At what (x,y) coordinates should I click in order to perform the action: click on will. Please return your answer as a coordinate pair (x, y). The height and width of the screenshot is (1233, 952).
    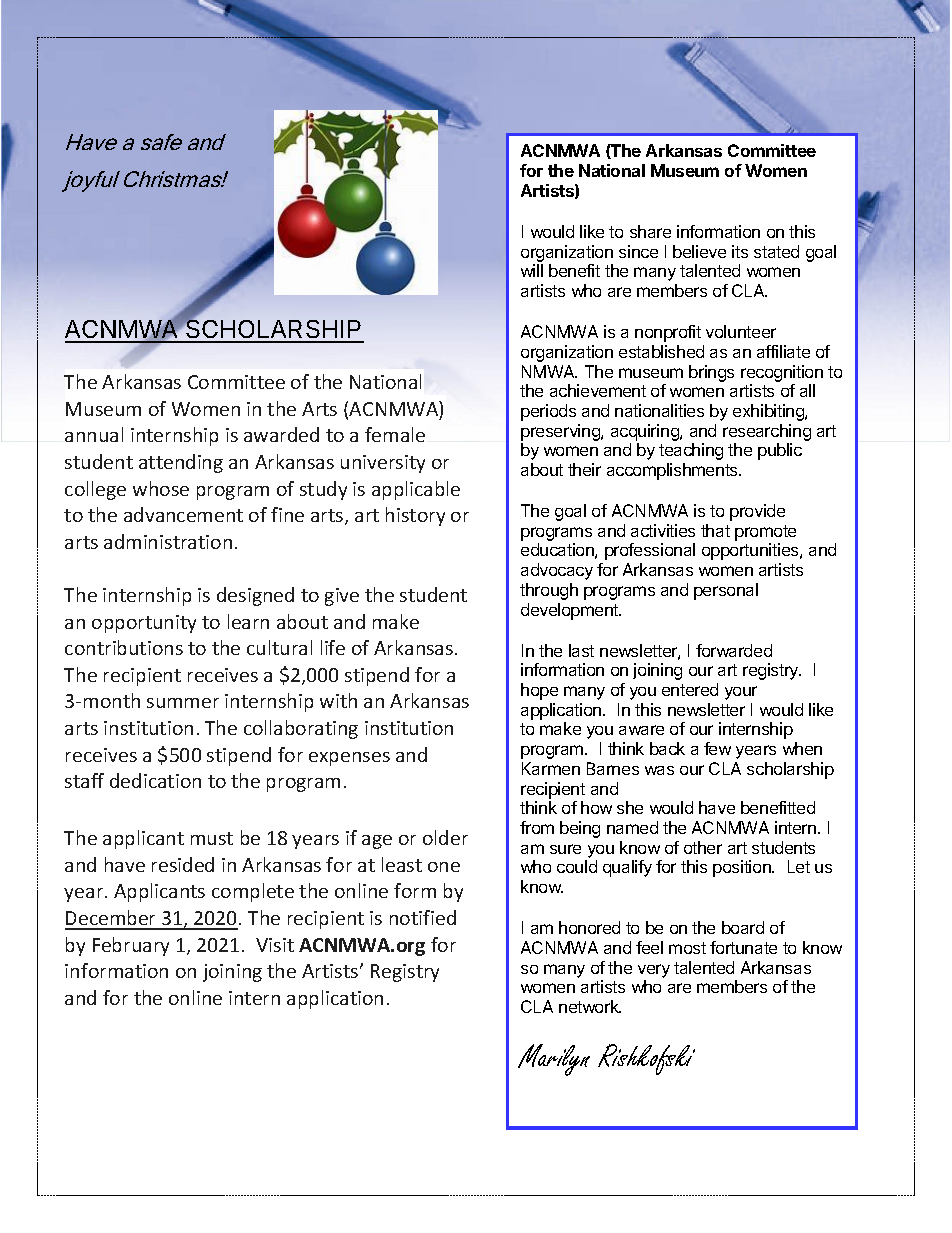
    Looking at the image, I should click on (532, 270).
